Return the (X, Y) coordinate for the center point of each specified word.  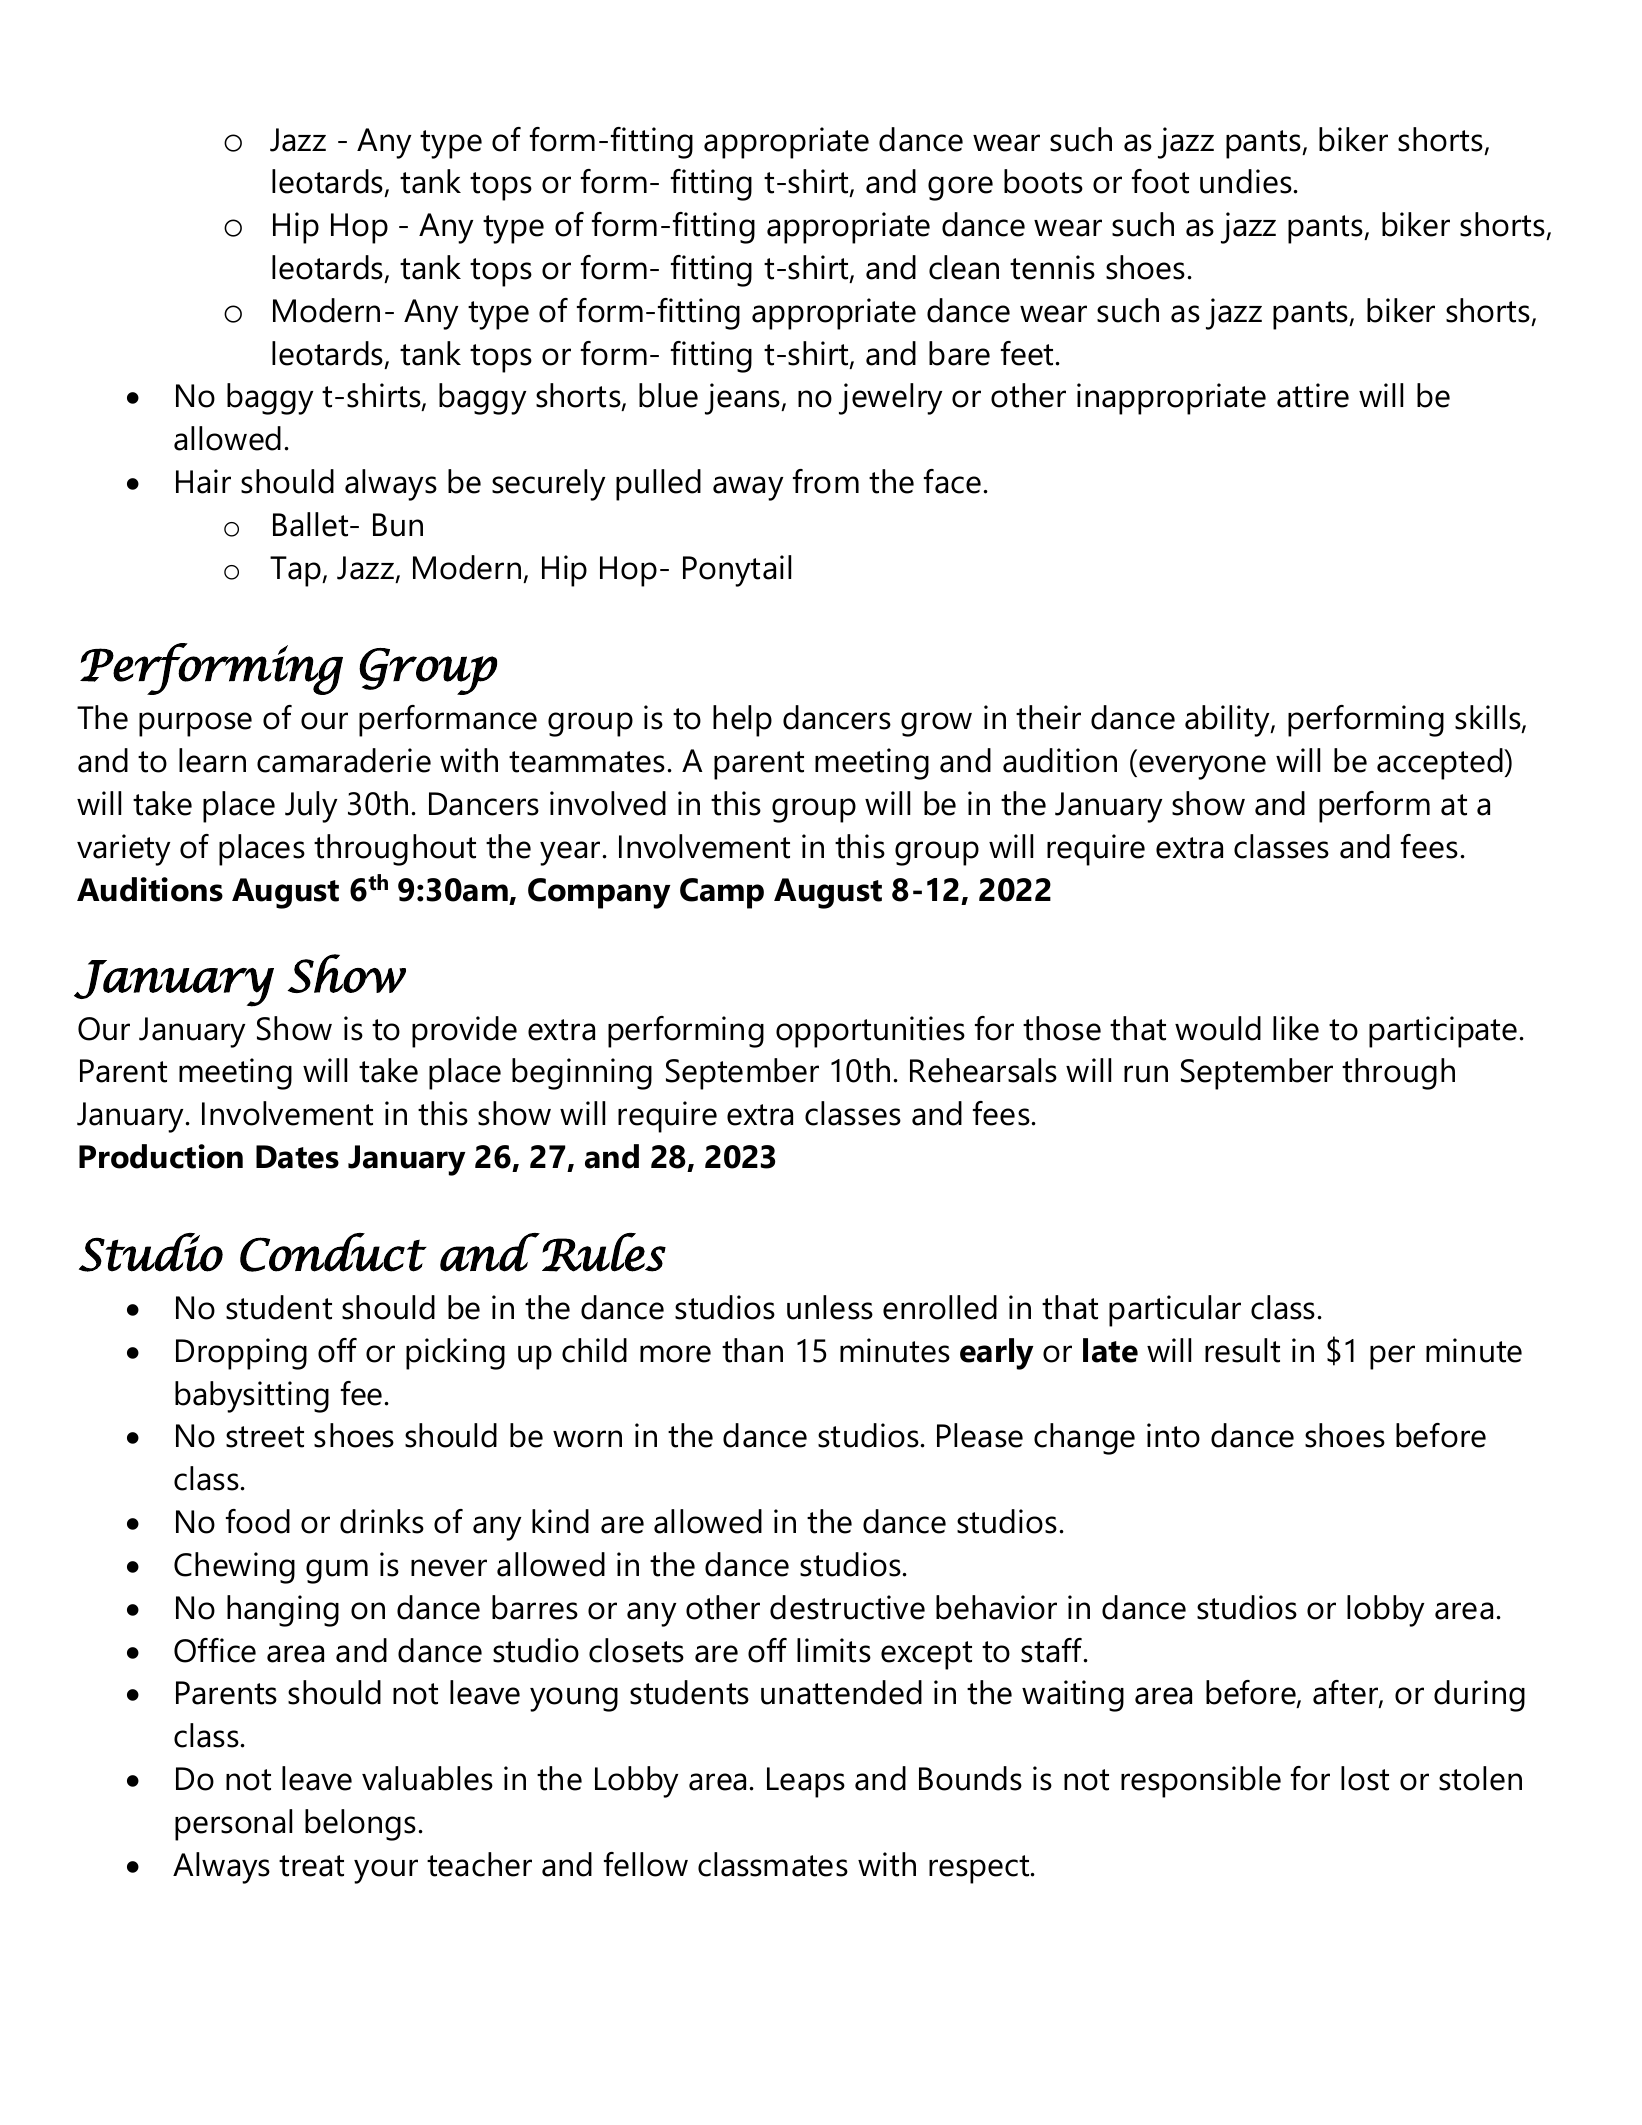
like (1296, 1028)
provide (464, 1032)
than (752, 1350)
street (265, 1437)
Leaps (806, 1782)
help (742, 721)
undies (1246, 181)
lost (1365, 1778)
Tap (296, 571)
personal (233, 1825)
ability (1228, 721)
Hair (203, 481)
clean (964, 267)
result (1242, 1350)
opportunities (870, 1032)
